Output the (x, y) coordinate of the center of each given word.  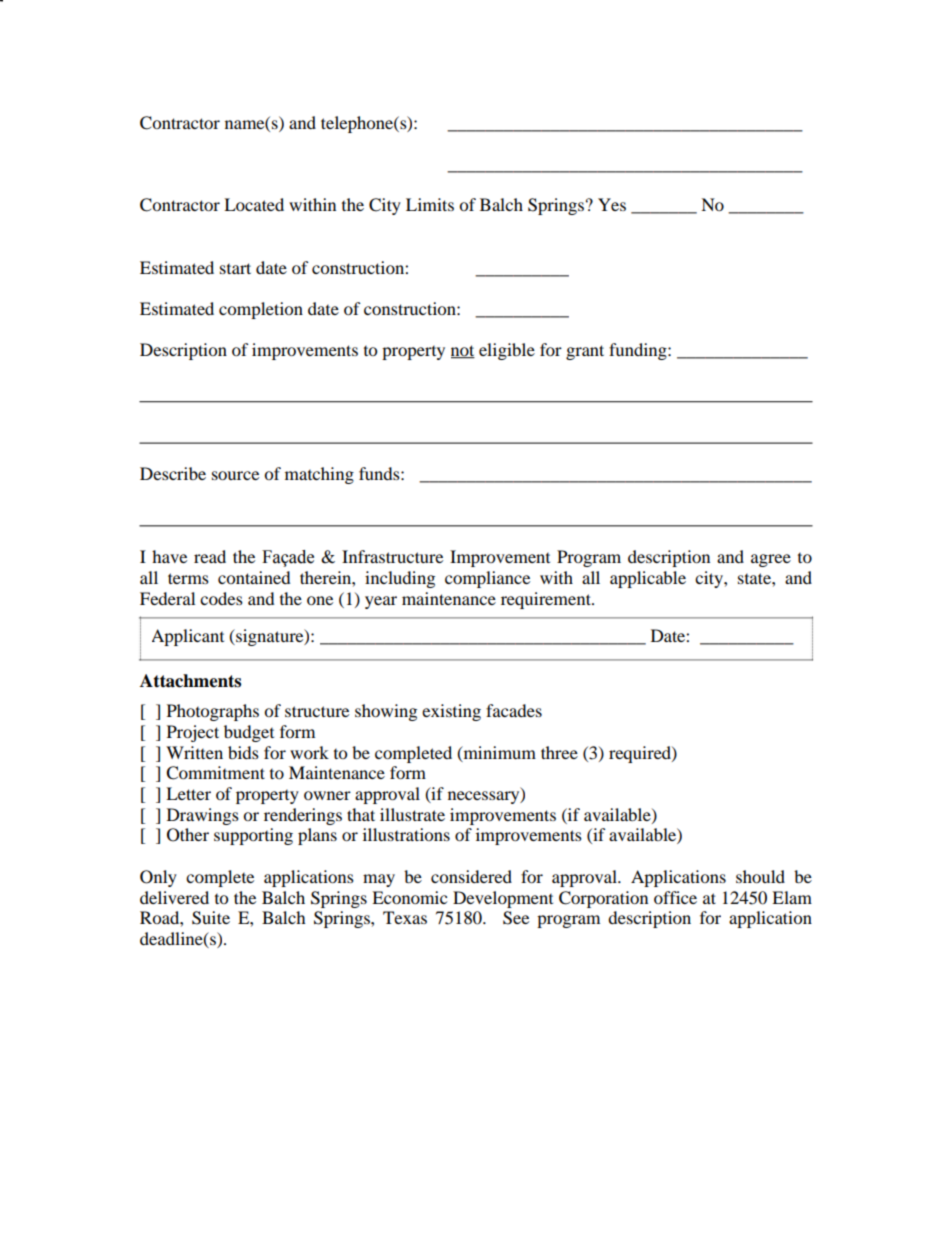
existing (451, 712)
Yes (612, 204)
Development (503, 899)
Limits (430, 204)
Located (254, 204)
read (210, 556)
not (463, 352)
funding (639, 351)
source (235, 475)
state (755, 578)
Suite (211, 918)
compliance (487, 579)
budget (249, 733)
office (675, 897)
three (559, 752)
